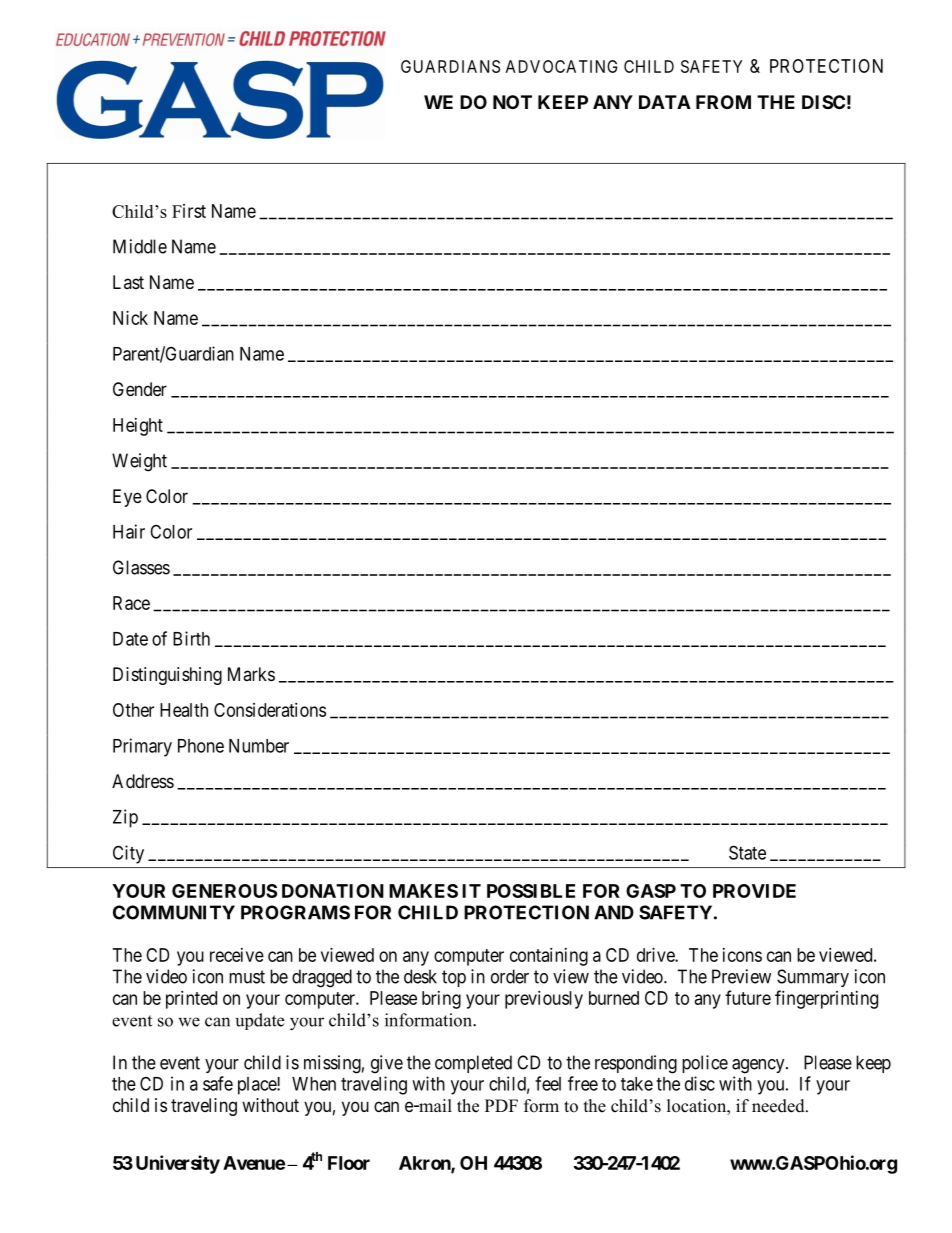  Describe the element at coordinates (201, 746) in the screenshot. I see `Phone` at that location.
